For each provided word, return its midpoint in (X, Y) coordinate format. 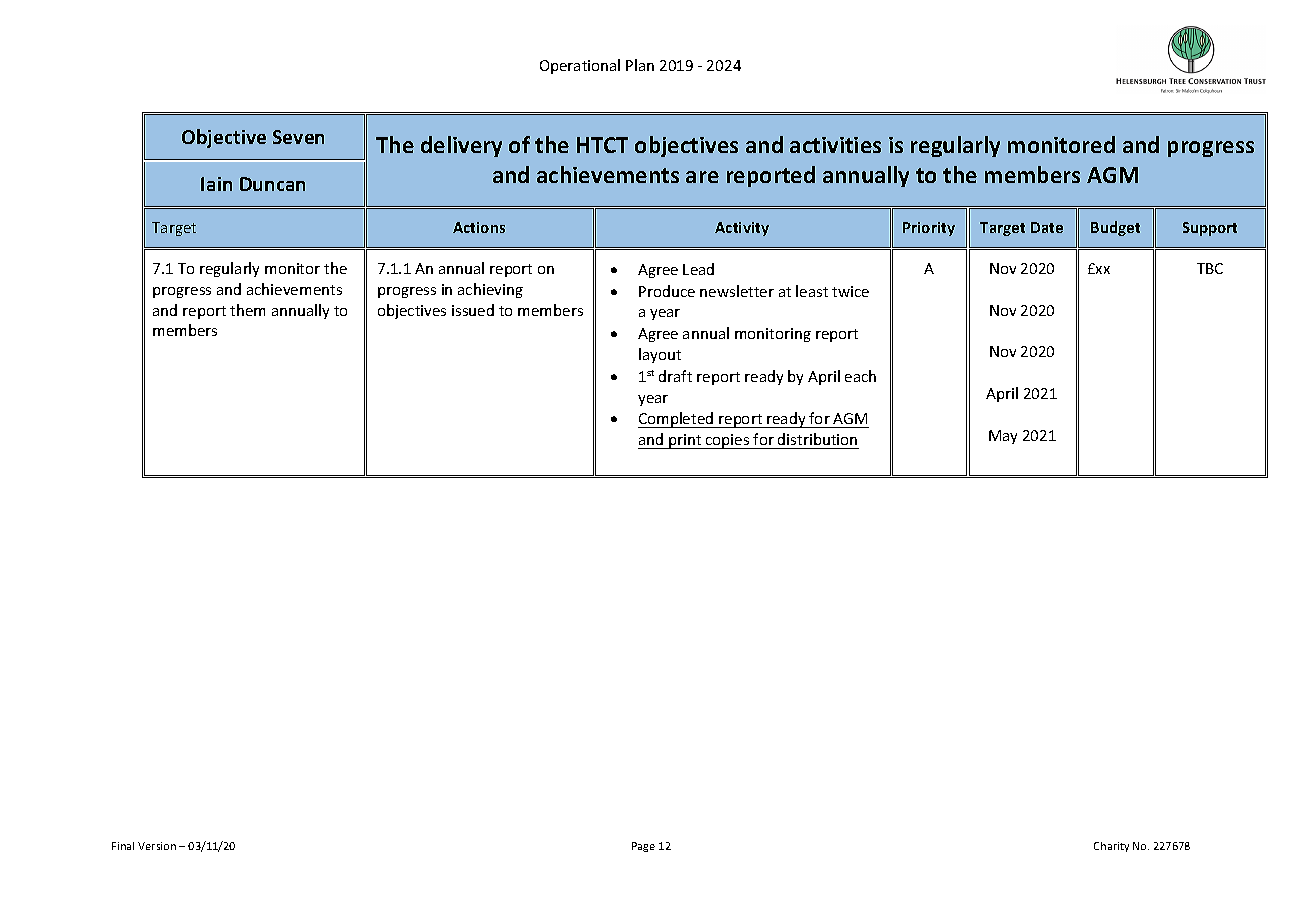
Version (157, 846)
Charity (1111, 847)
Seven (298, 137)
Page (643, 847)
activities (835, 145)
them (247, 310)
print (685, 441)
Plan (640, 65)
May (1003, 437)
